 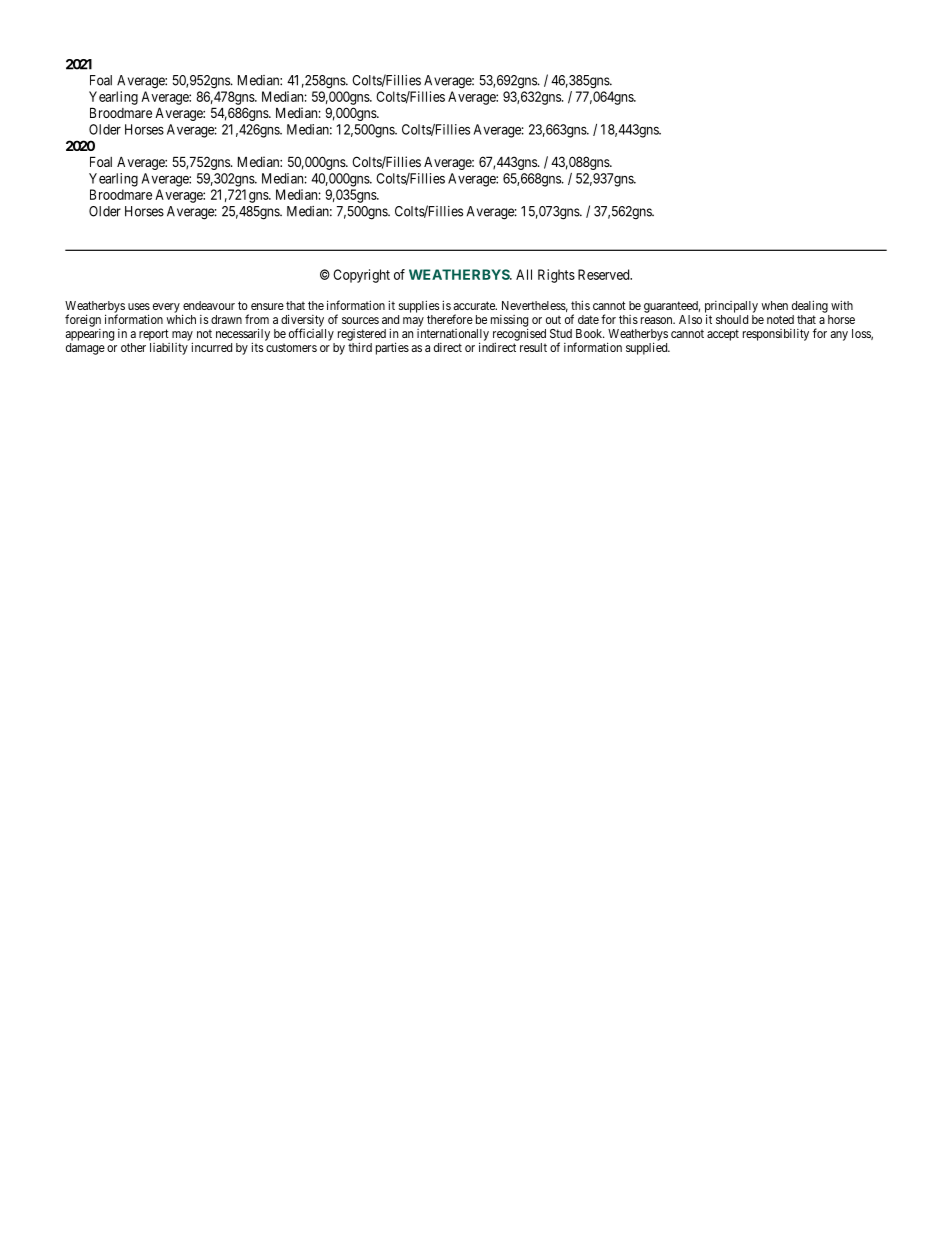 What do you see at coordinates (166, 308) in the page?
I see `every` at bounding box center [166, 308].
